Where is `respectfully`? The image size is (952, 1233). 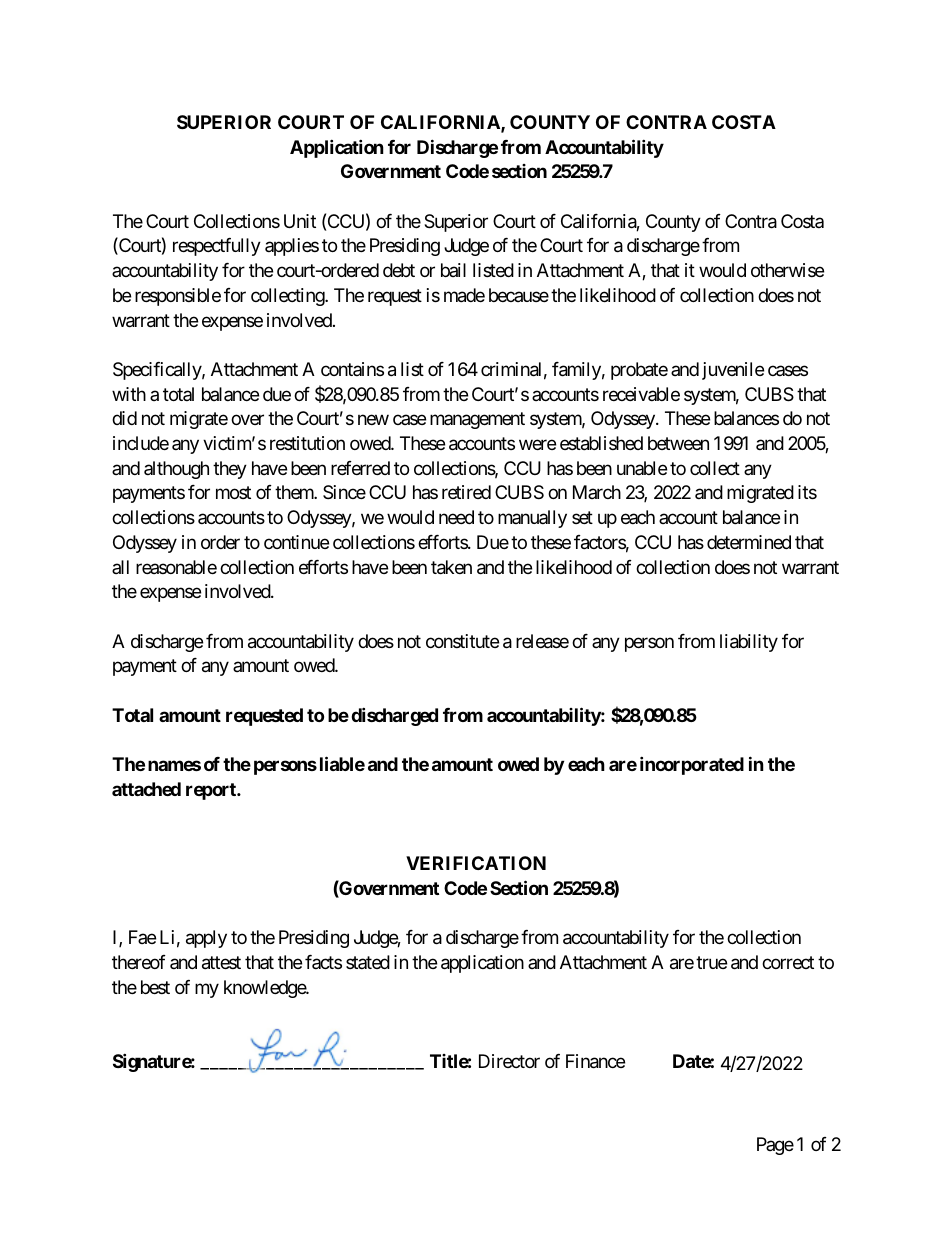 respectfully is located at coordinates (217, 247).
